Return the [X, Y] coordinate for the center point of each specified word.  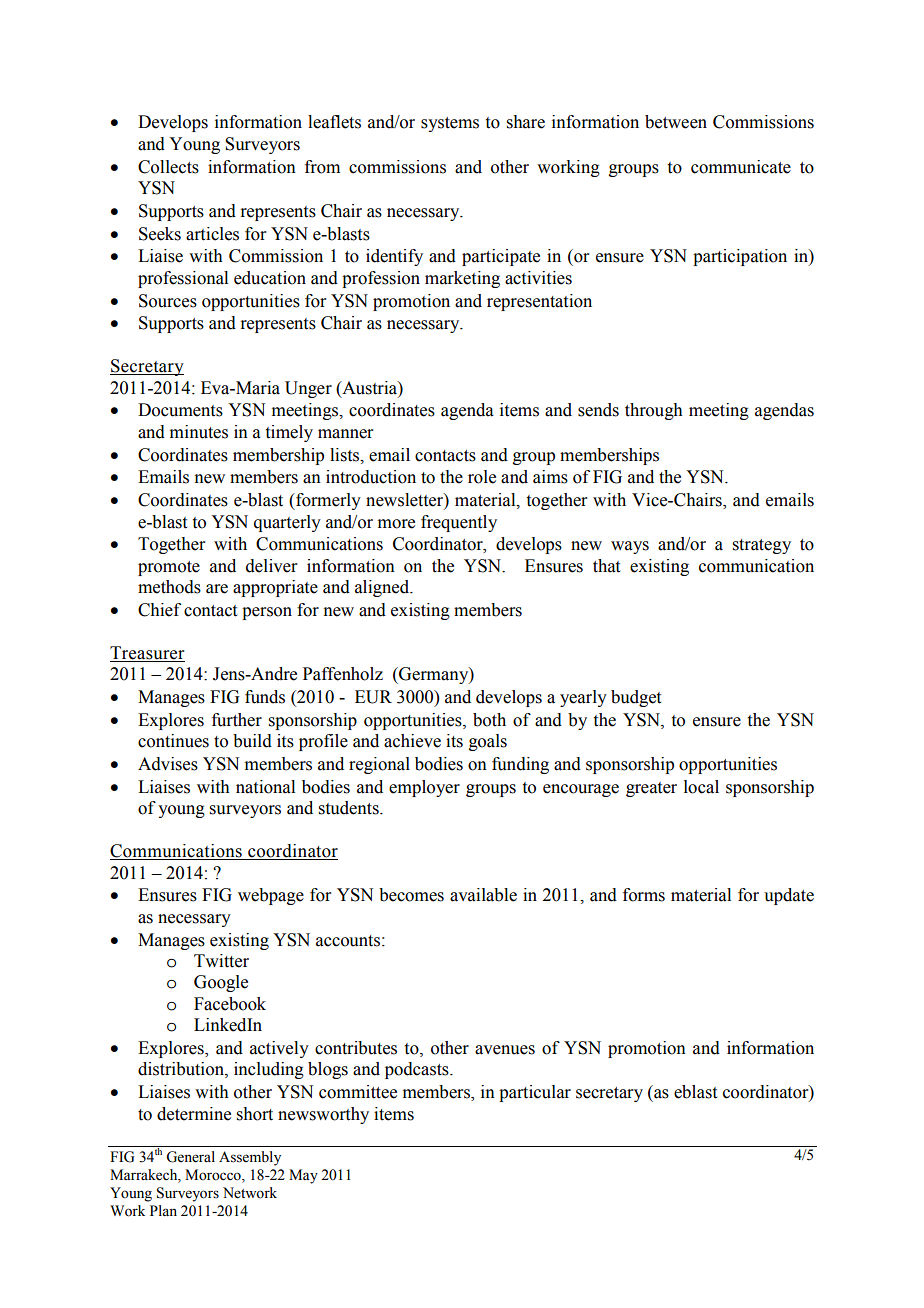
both [489, 720]
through [654, 411]
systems [450, 124]
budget [636, 698]
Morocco [214, 1176]
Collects [168, 167]
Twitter [221, 961]
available [483, 895]
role [482, 477]
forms [644, 895]
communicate [741, 167]
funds [265, 697]
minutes [199, 432]
